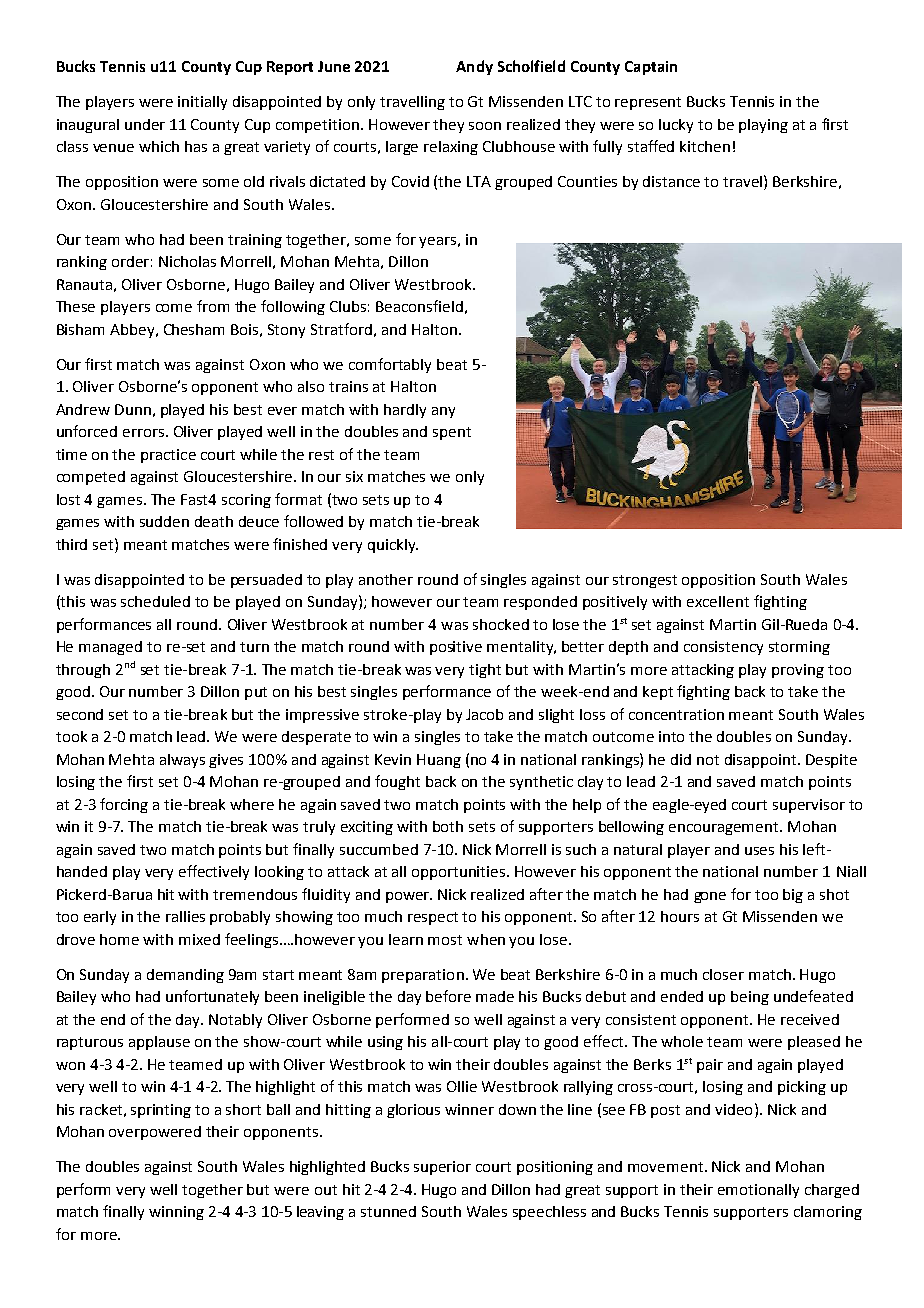 This image has height=1308, width=924. What do you see at coordinates (213, 306) in the image?
I see `from` at bounding box center [213, 306].
